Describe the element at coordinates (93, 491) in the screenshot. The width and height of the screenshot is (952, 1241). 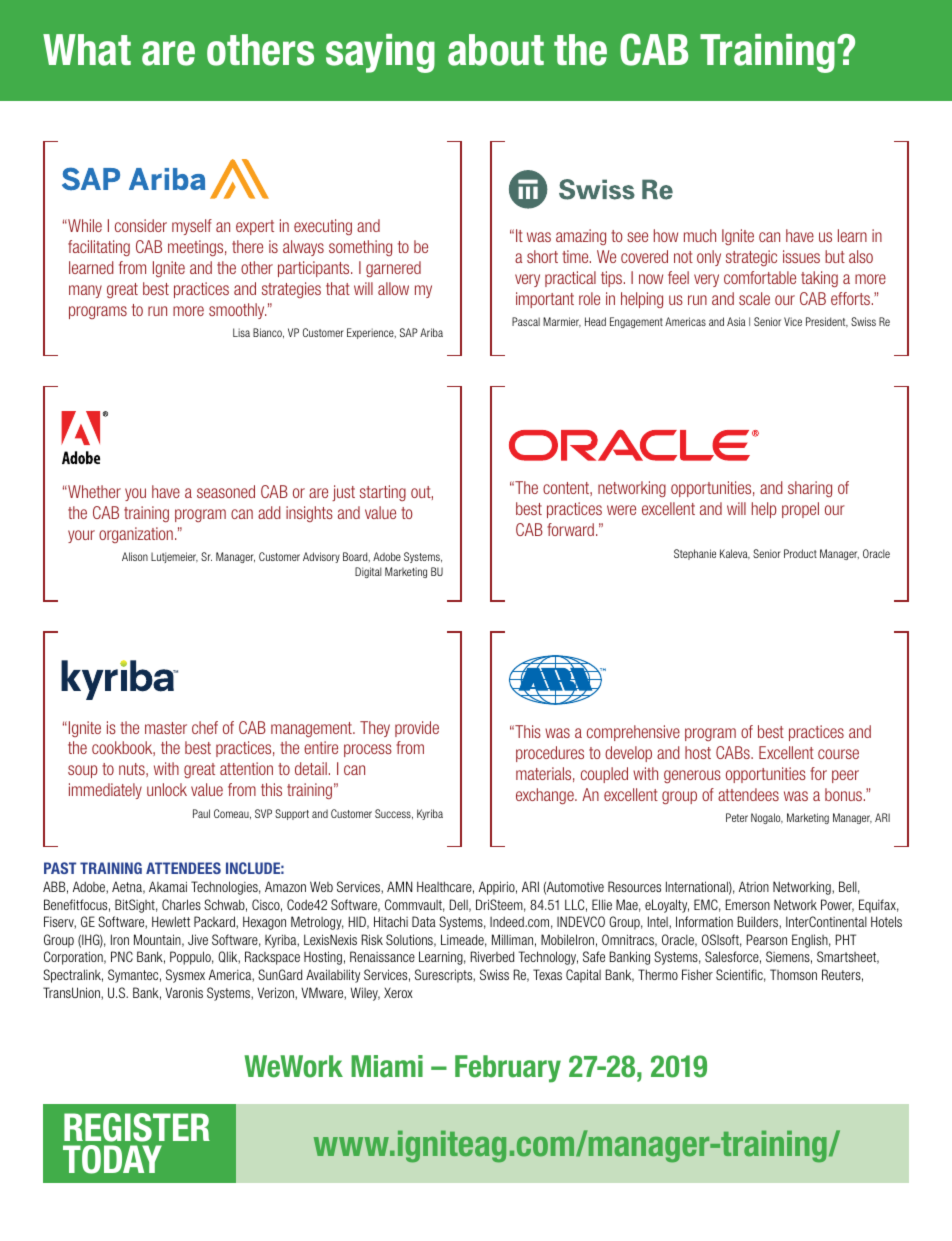
I see `Whether` at that location.
